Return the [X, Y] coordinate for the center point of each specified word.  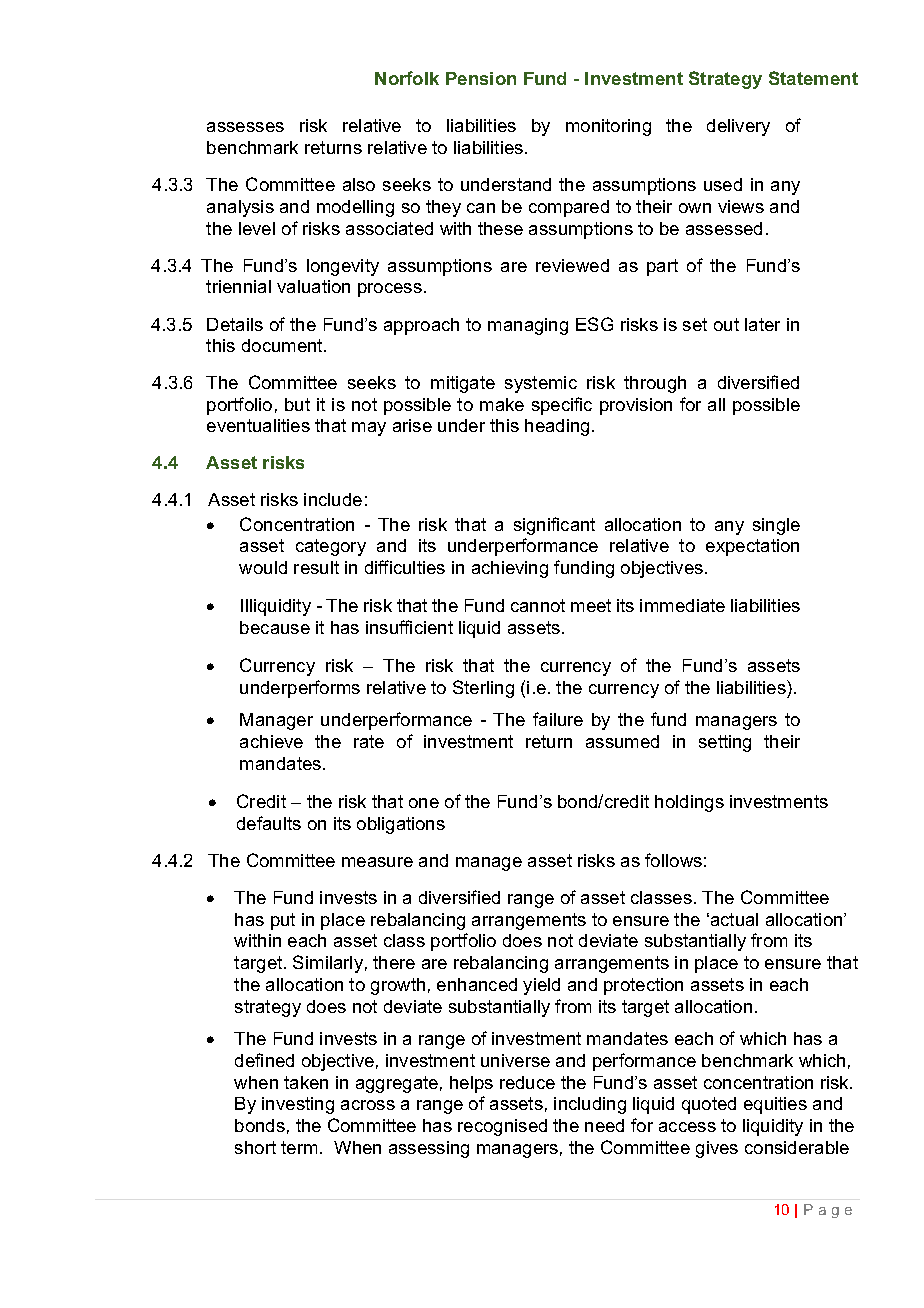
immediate [682, 605]
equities [775, 1105]
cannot [538, 605]
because [275, 627]
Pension [481, 78]
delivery [738, 127]
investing [298, 1105]
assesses [245, 127]
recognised [502, 1127]
